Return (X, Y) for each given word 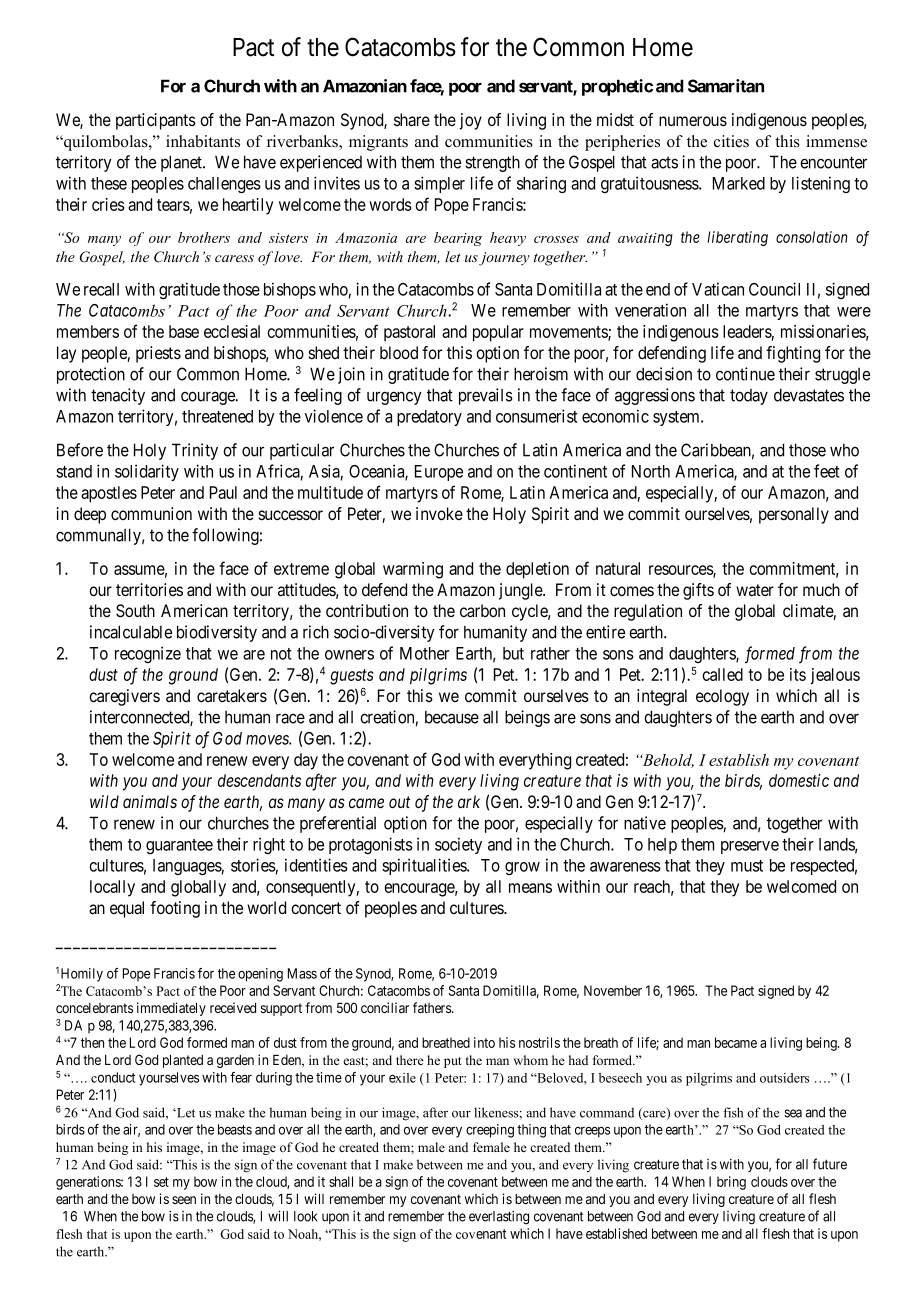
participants (156, 121)
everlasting (499, 1218)
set (161, 1182)
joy (471, 121)
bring (731, 1183)
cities (731, 141)
